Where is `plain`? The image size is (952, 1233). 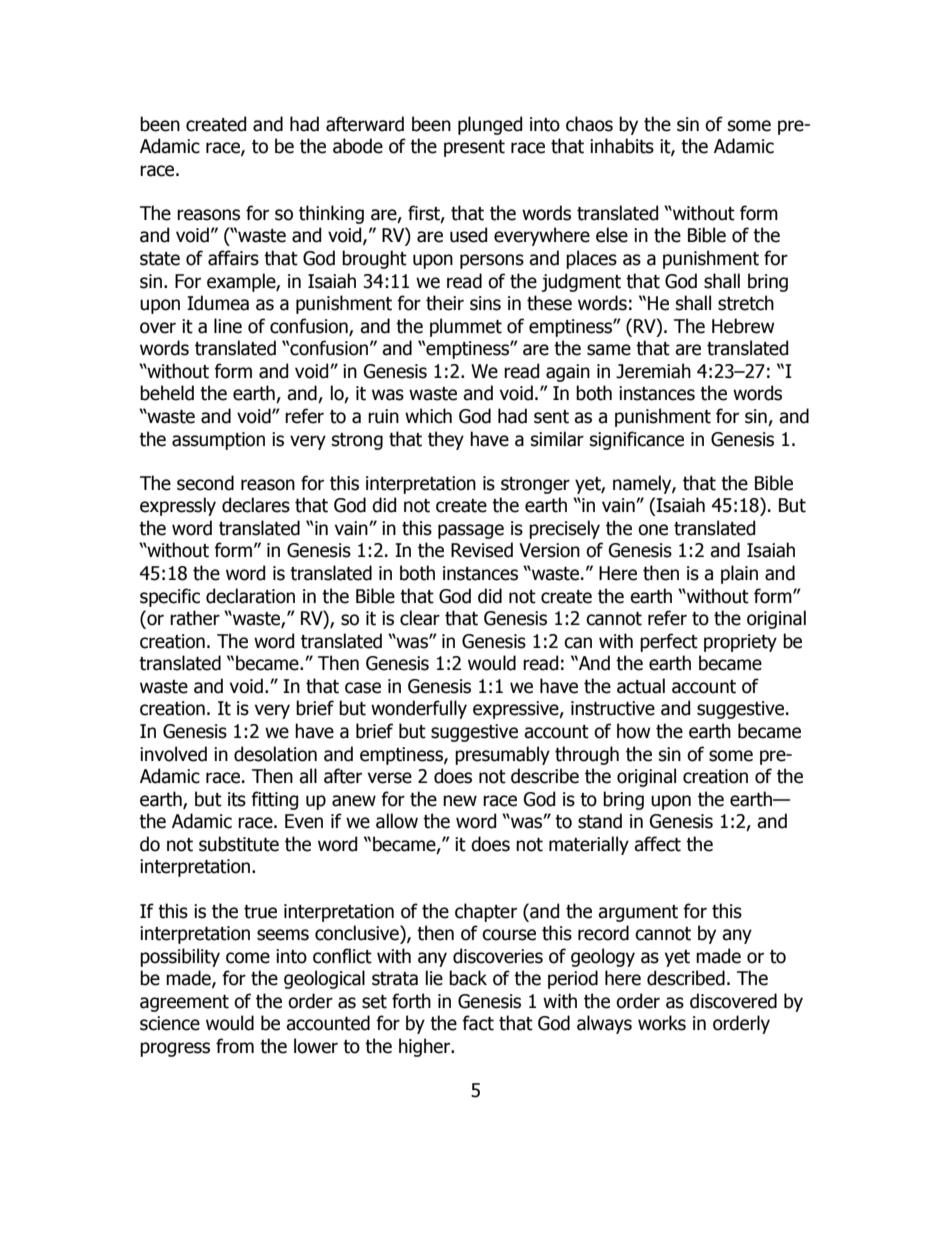
plain is located at coordinates (739, 574).
